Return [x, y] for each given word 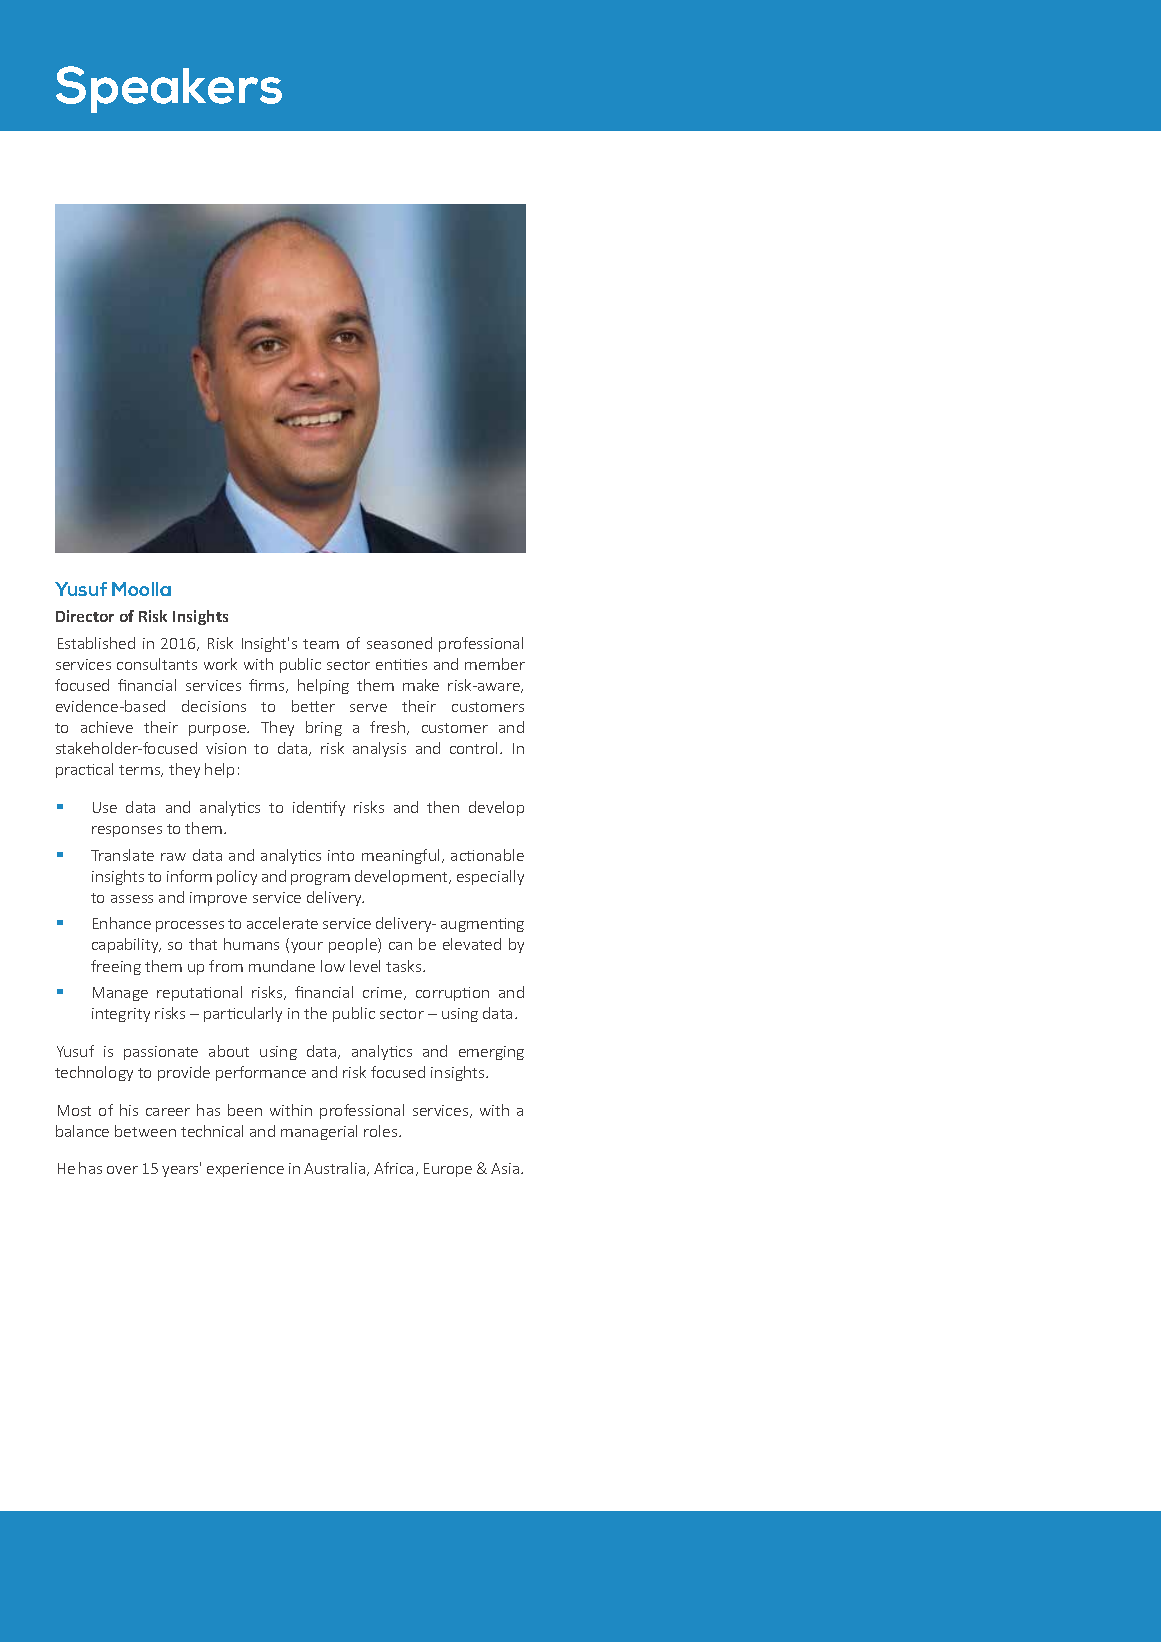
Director [85, 616]
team [321, 644]
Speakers [169, 89]
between [145, 1131]
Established [96, 643]
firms [268, 686]
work [220, 664]
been [245, 1110]
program [320, 879]
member [495, 664]
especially [490, 877]
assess [132, 899]
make [421, 685]
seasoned [399, 643]
